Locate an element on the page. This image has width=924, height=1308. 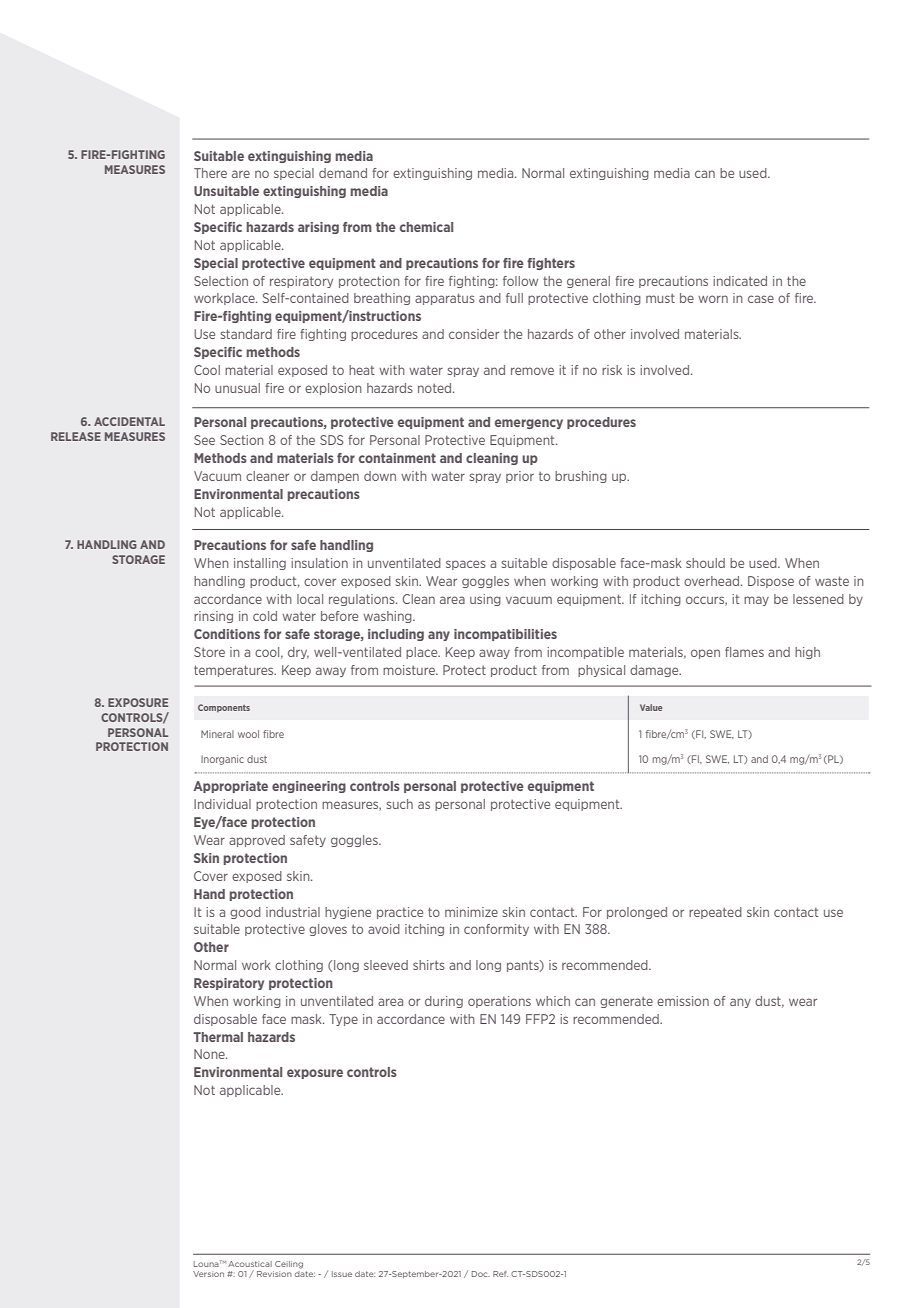
spaces is located at coordinates (466, 565).
